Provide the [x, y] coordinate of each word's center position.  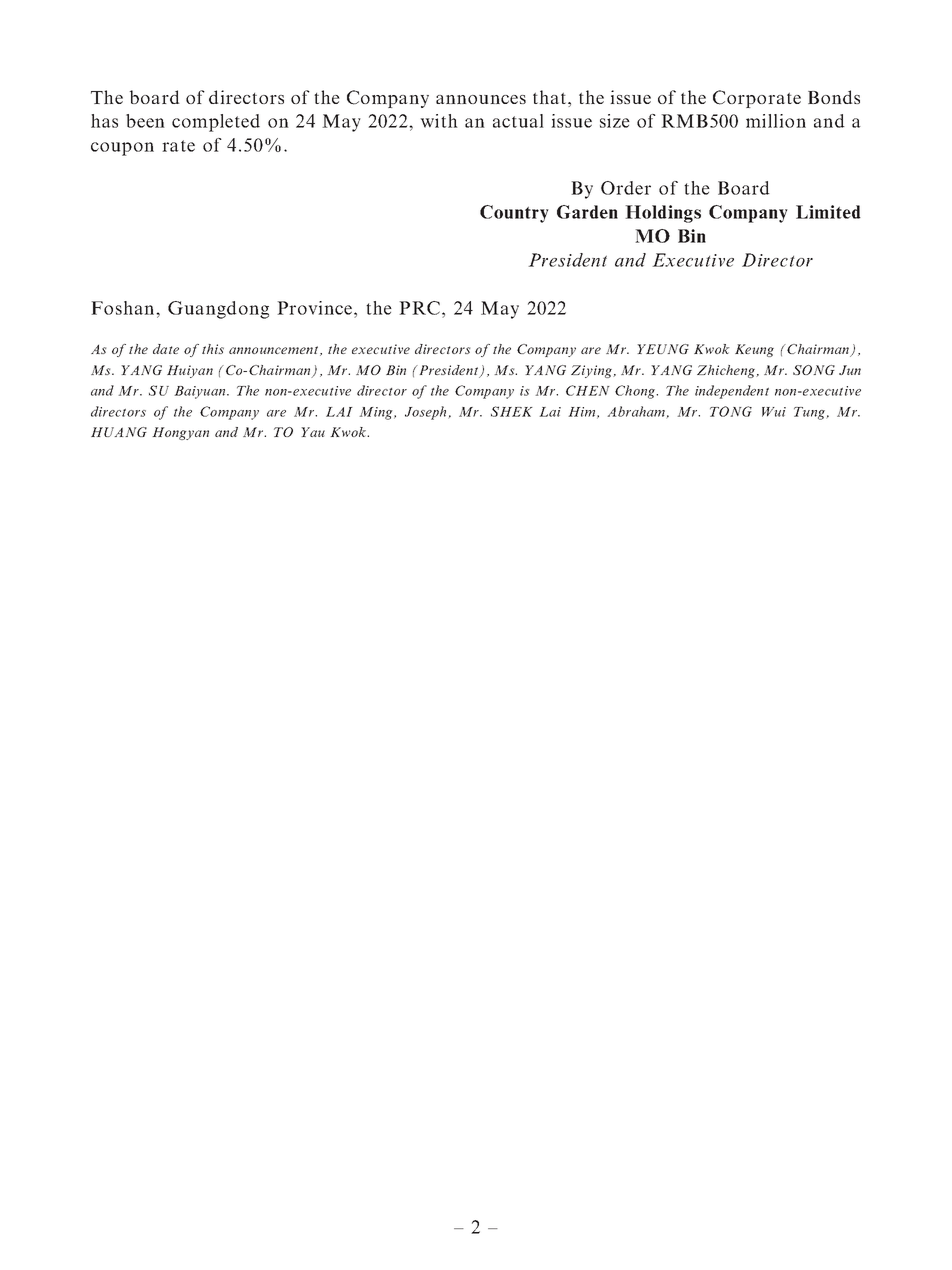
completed [216, 123]
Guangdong [218, 310]
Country [514, 214]
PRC [421, 308]
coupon [122, 149]
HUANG [119, 432]
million [776, 121]
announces [481, 99]
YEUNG [663, 349]
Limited [828, 212]
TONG [731, 411]
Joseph [427, 413]
